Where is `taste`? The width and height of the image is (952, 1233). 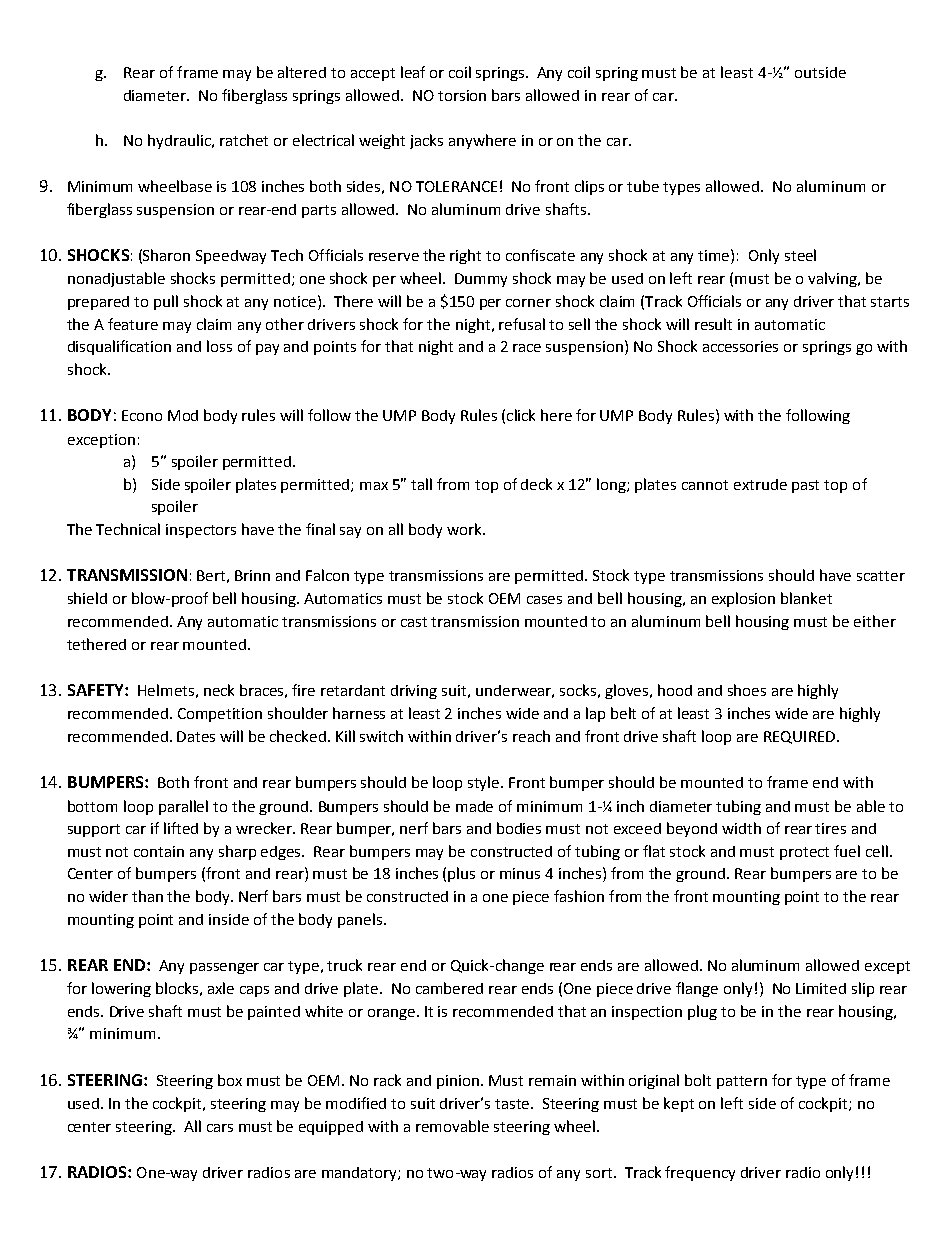 taste is located at coordinates (513, 1104).
